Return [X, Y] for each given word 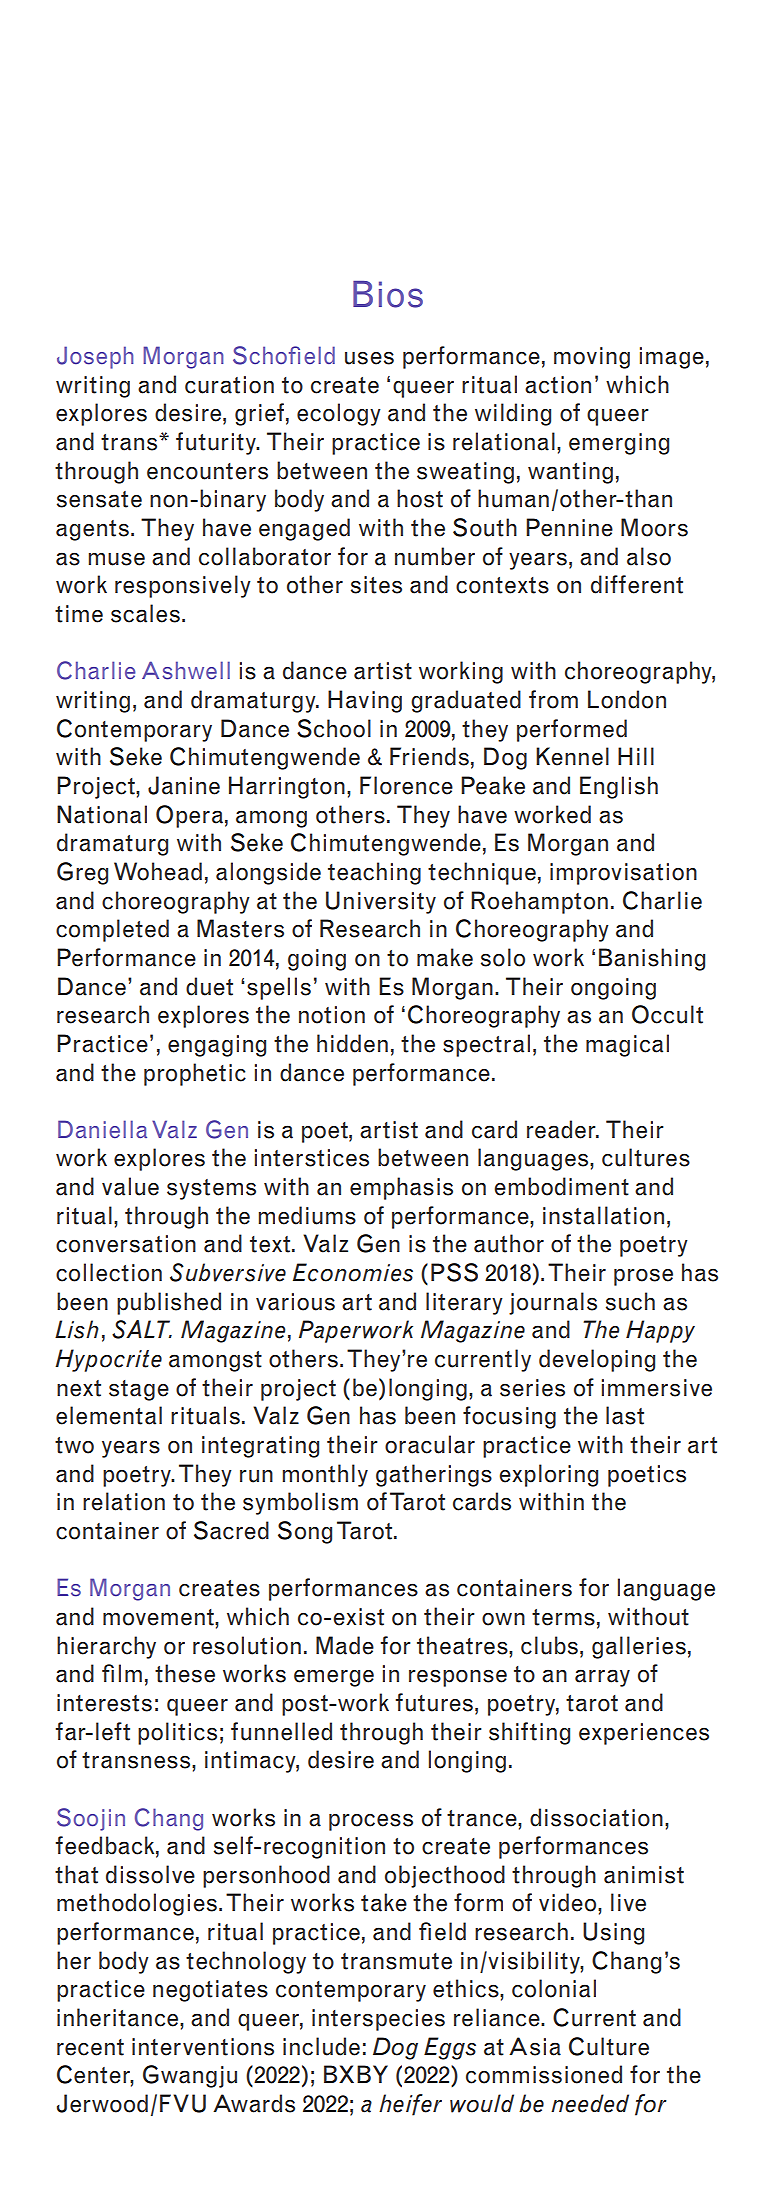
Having [365, 701]
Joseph [95, 357]
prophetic [195, 1074]
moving [592, 358]
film [122, 1673]
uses [369, 358]
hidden [352, 1043]
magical [627, 1045]
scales [145, 613]
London [627, 699]
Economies [353, 1272]
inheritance [119, 2017]
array [602, 1678]
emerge [334, 1678]
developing [597, 1360]
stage [139, 1390]
